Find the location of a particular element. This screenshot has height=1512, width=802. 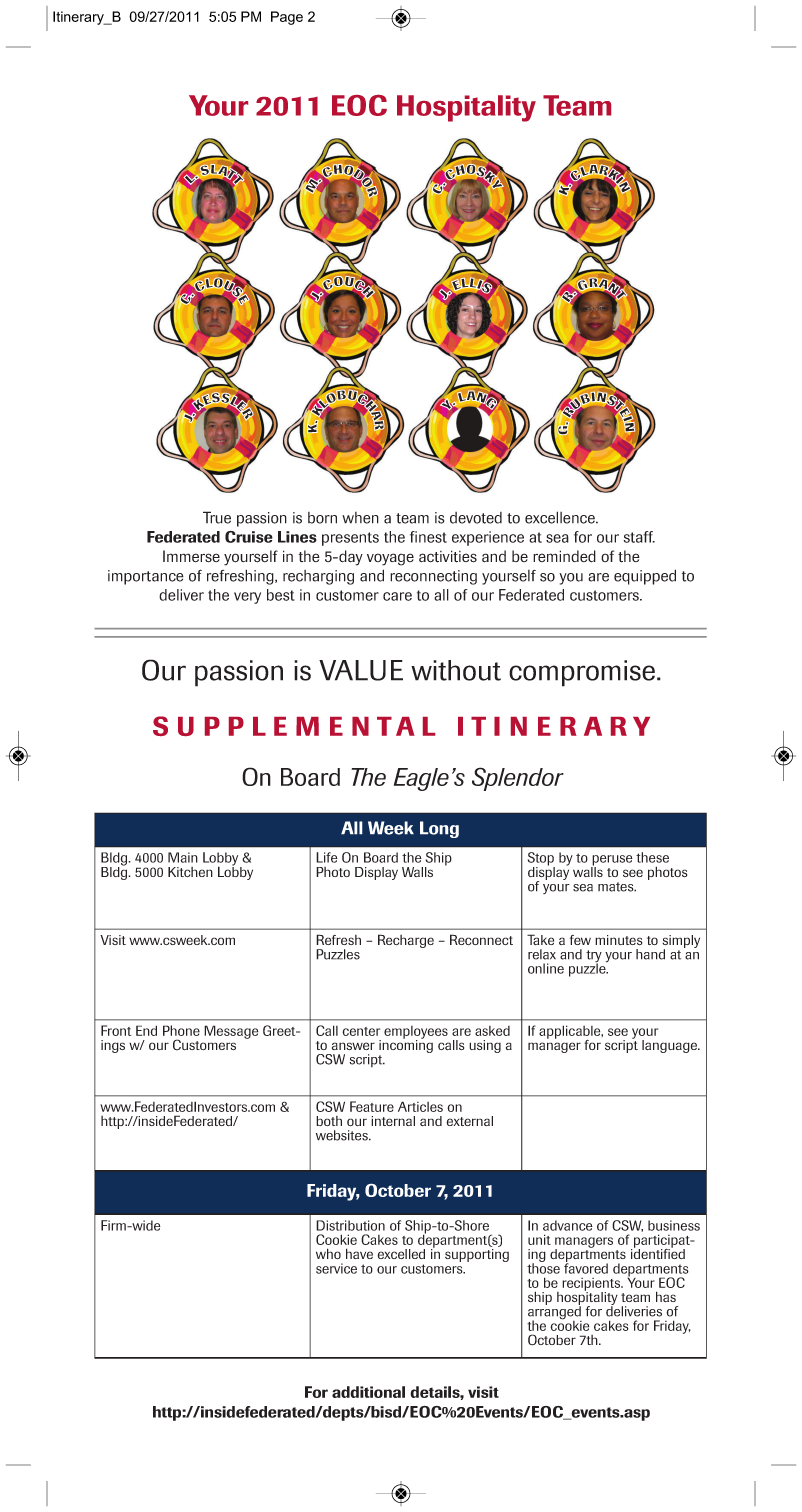

reminded is located at coordinates (564, 556).
